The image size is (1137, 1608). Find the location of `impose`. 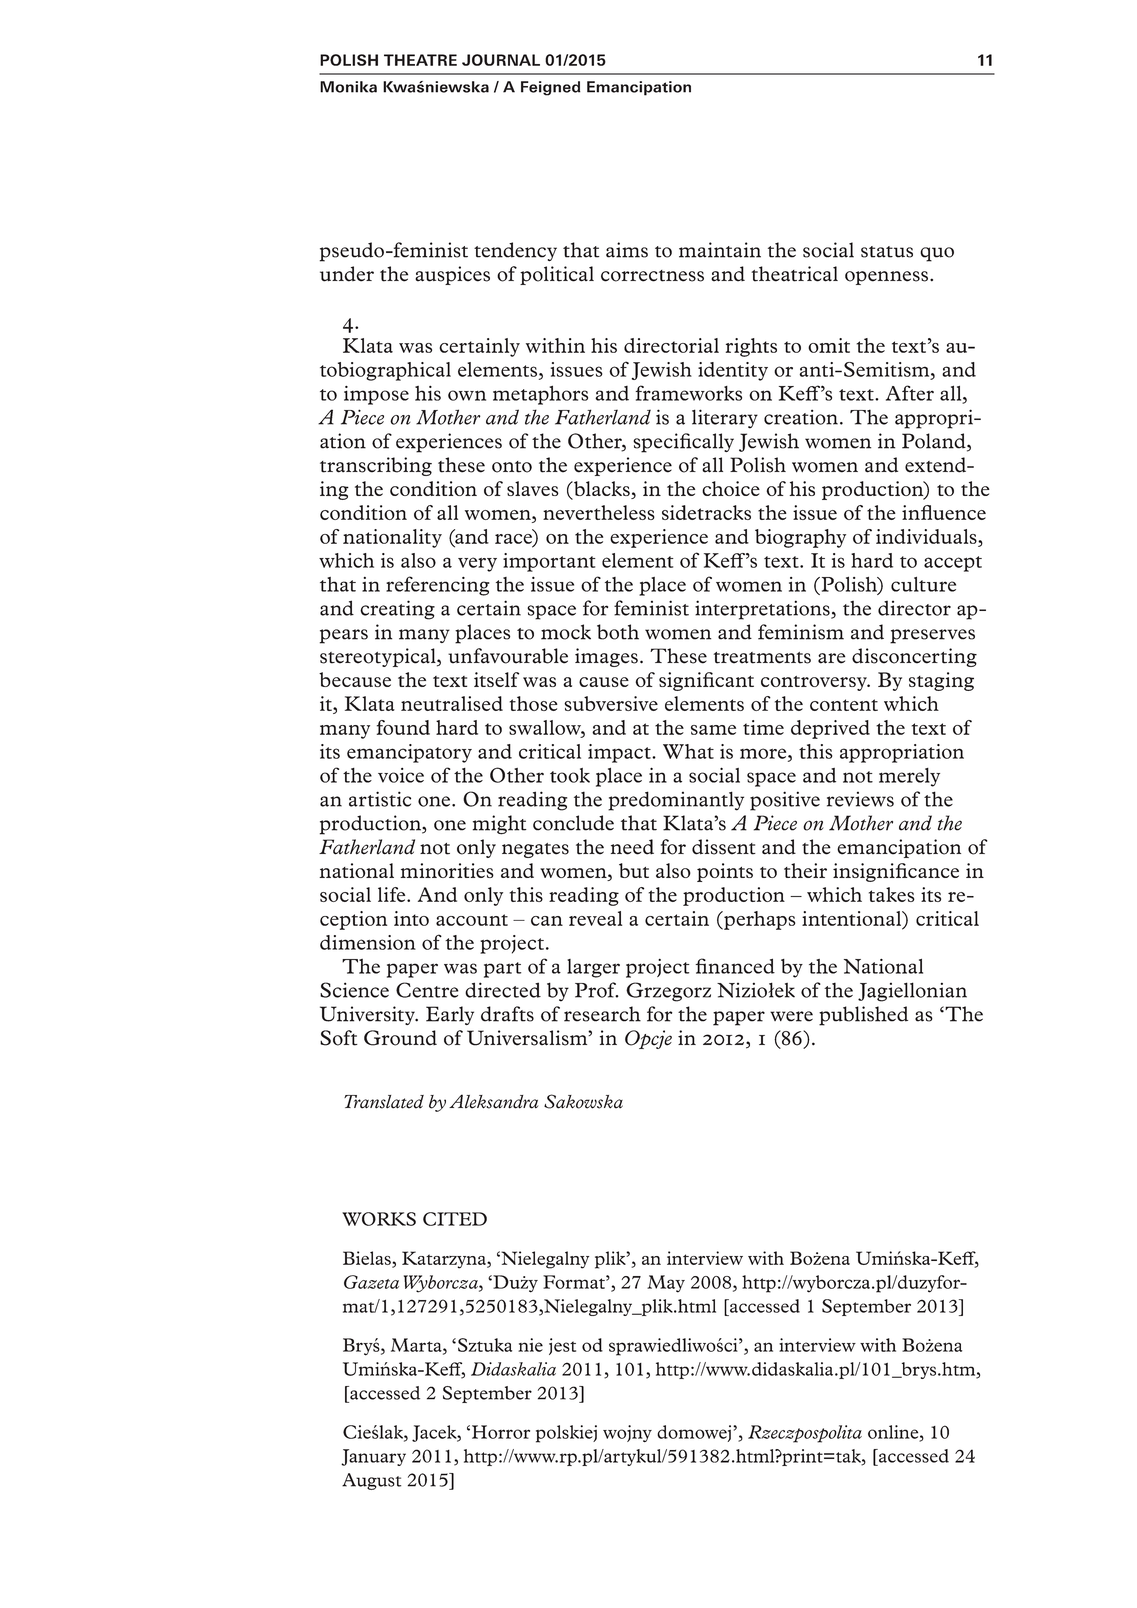

impose is located at coordinates (376, 395).
